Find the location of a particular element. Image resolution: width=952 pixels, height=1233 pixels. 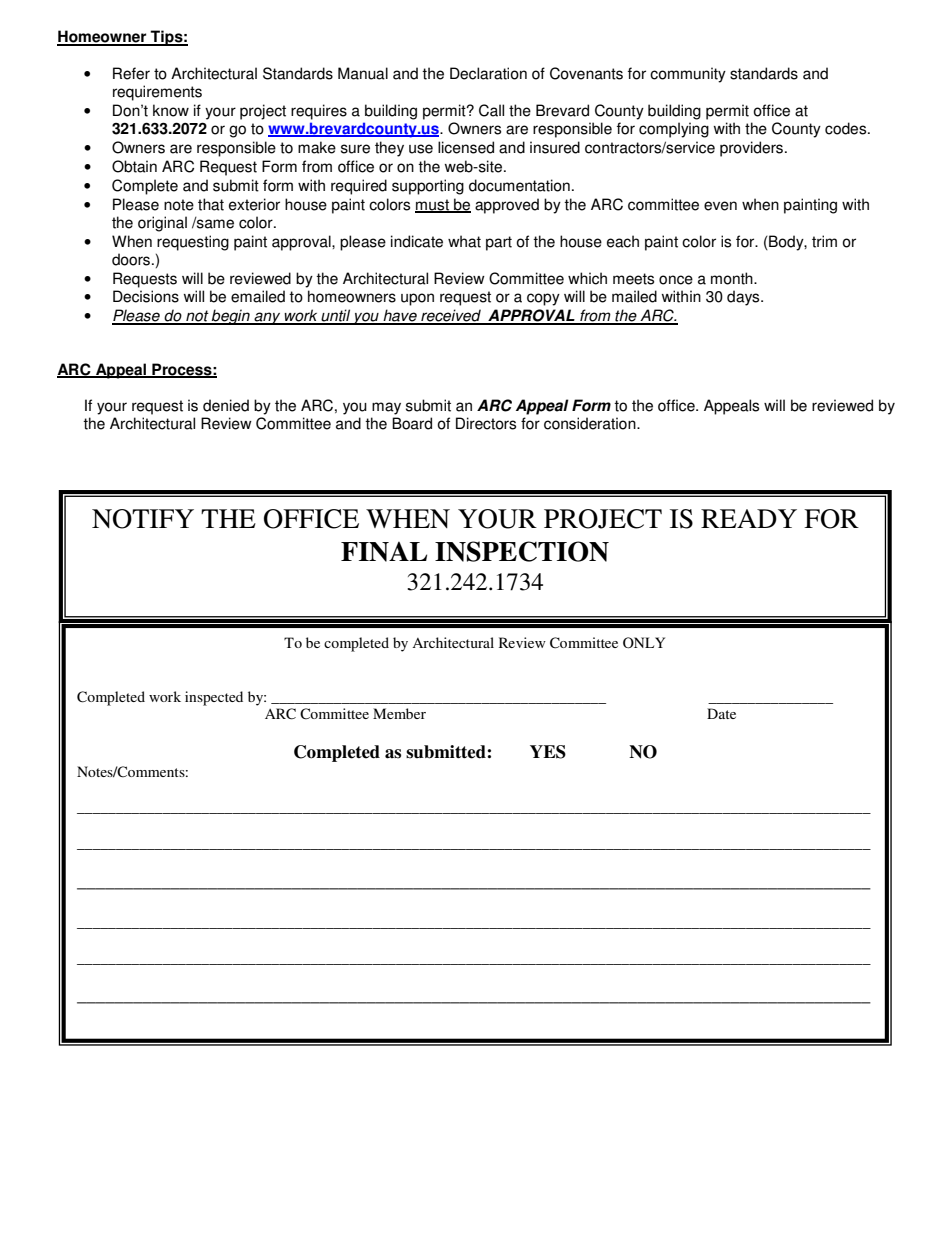

consideration is located at coordinates (591, 423).
